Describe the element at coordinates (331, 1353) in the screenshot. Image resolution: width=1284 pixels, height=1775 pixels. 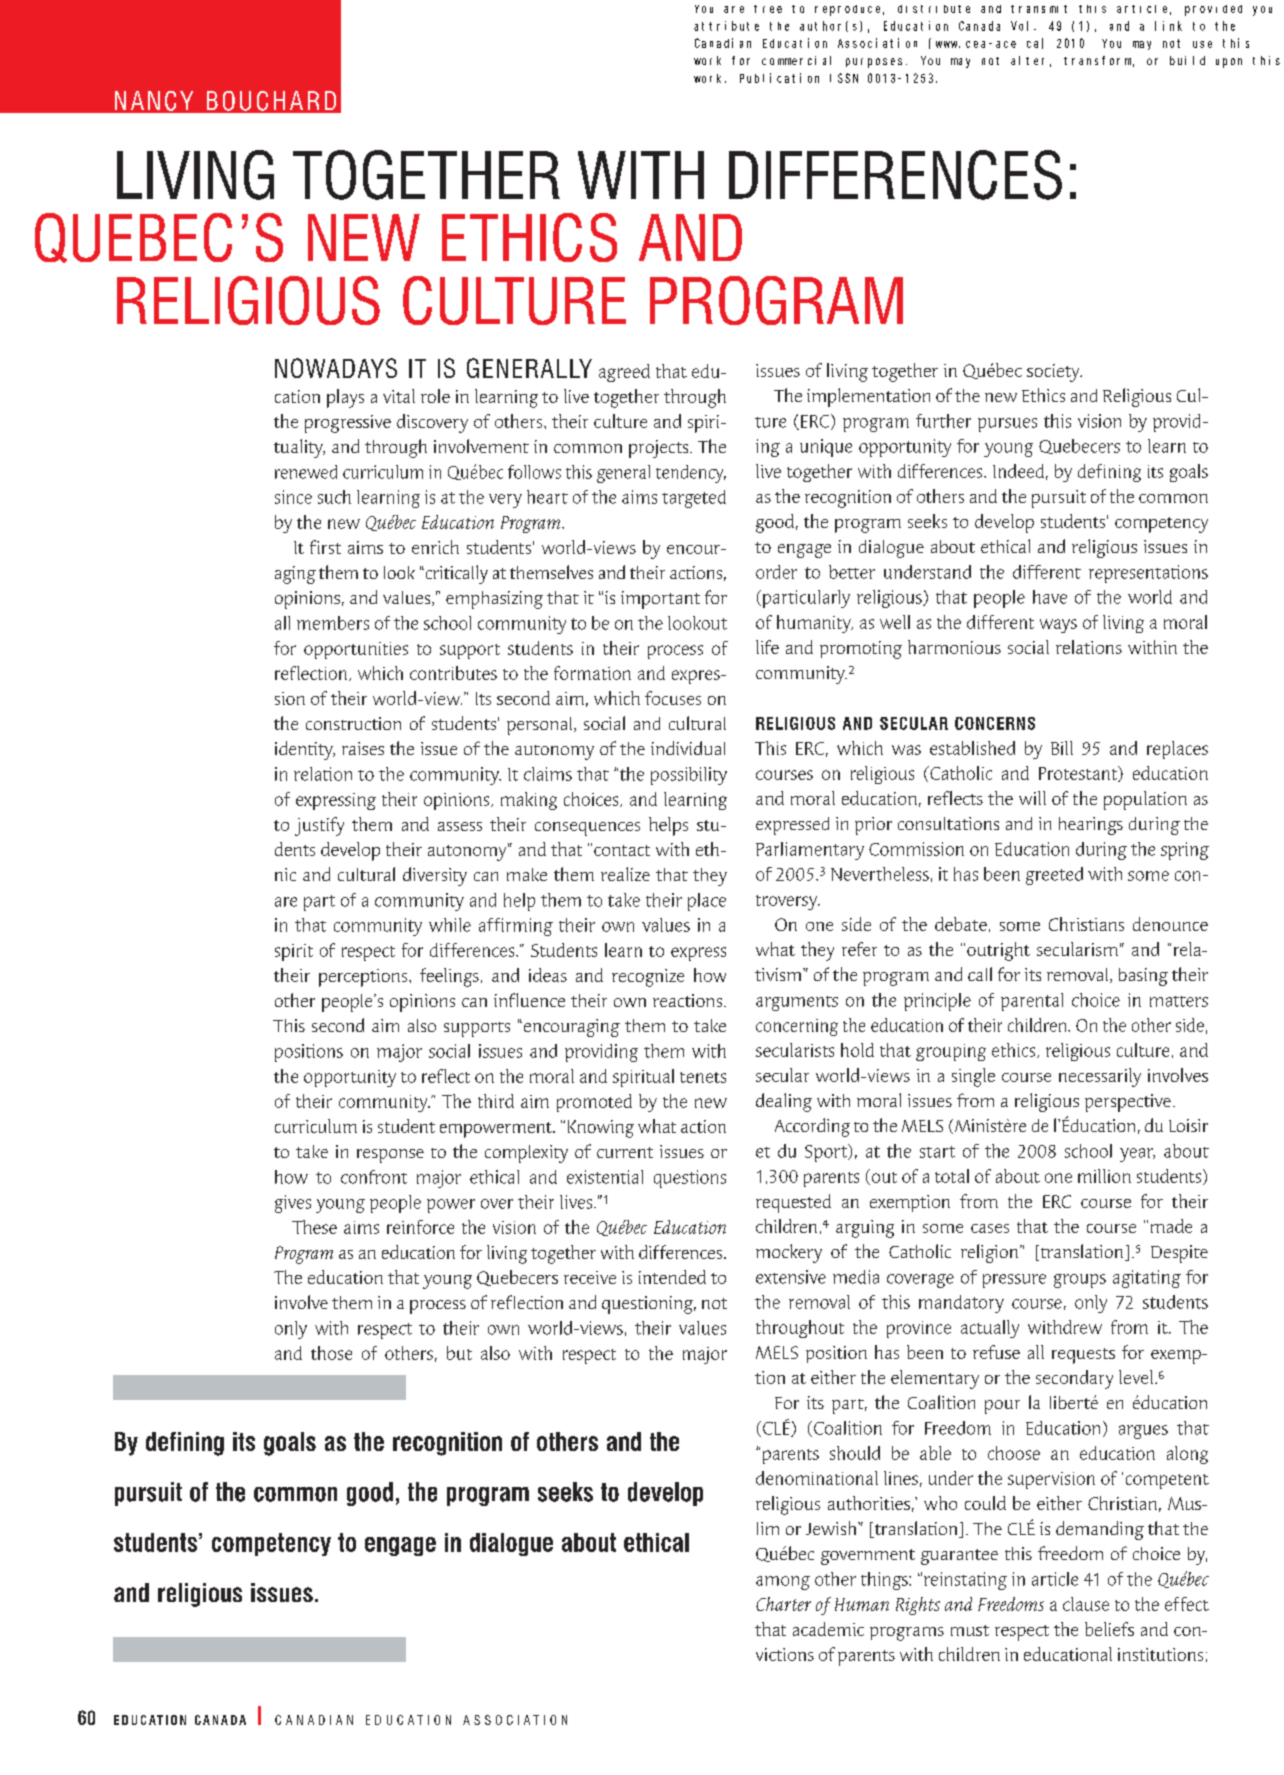
I see `those` at that location.
